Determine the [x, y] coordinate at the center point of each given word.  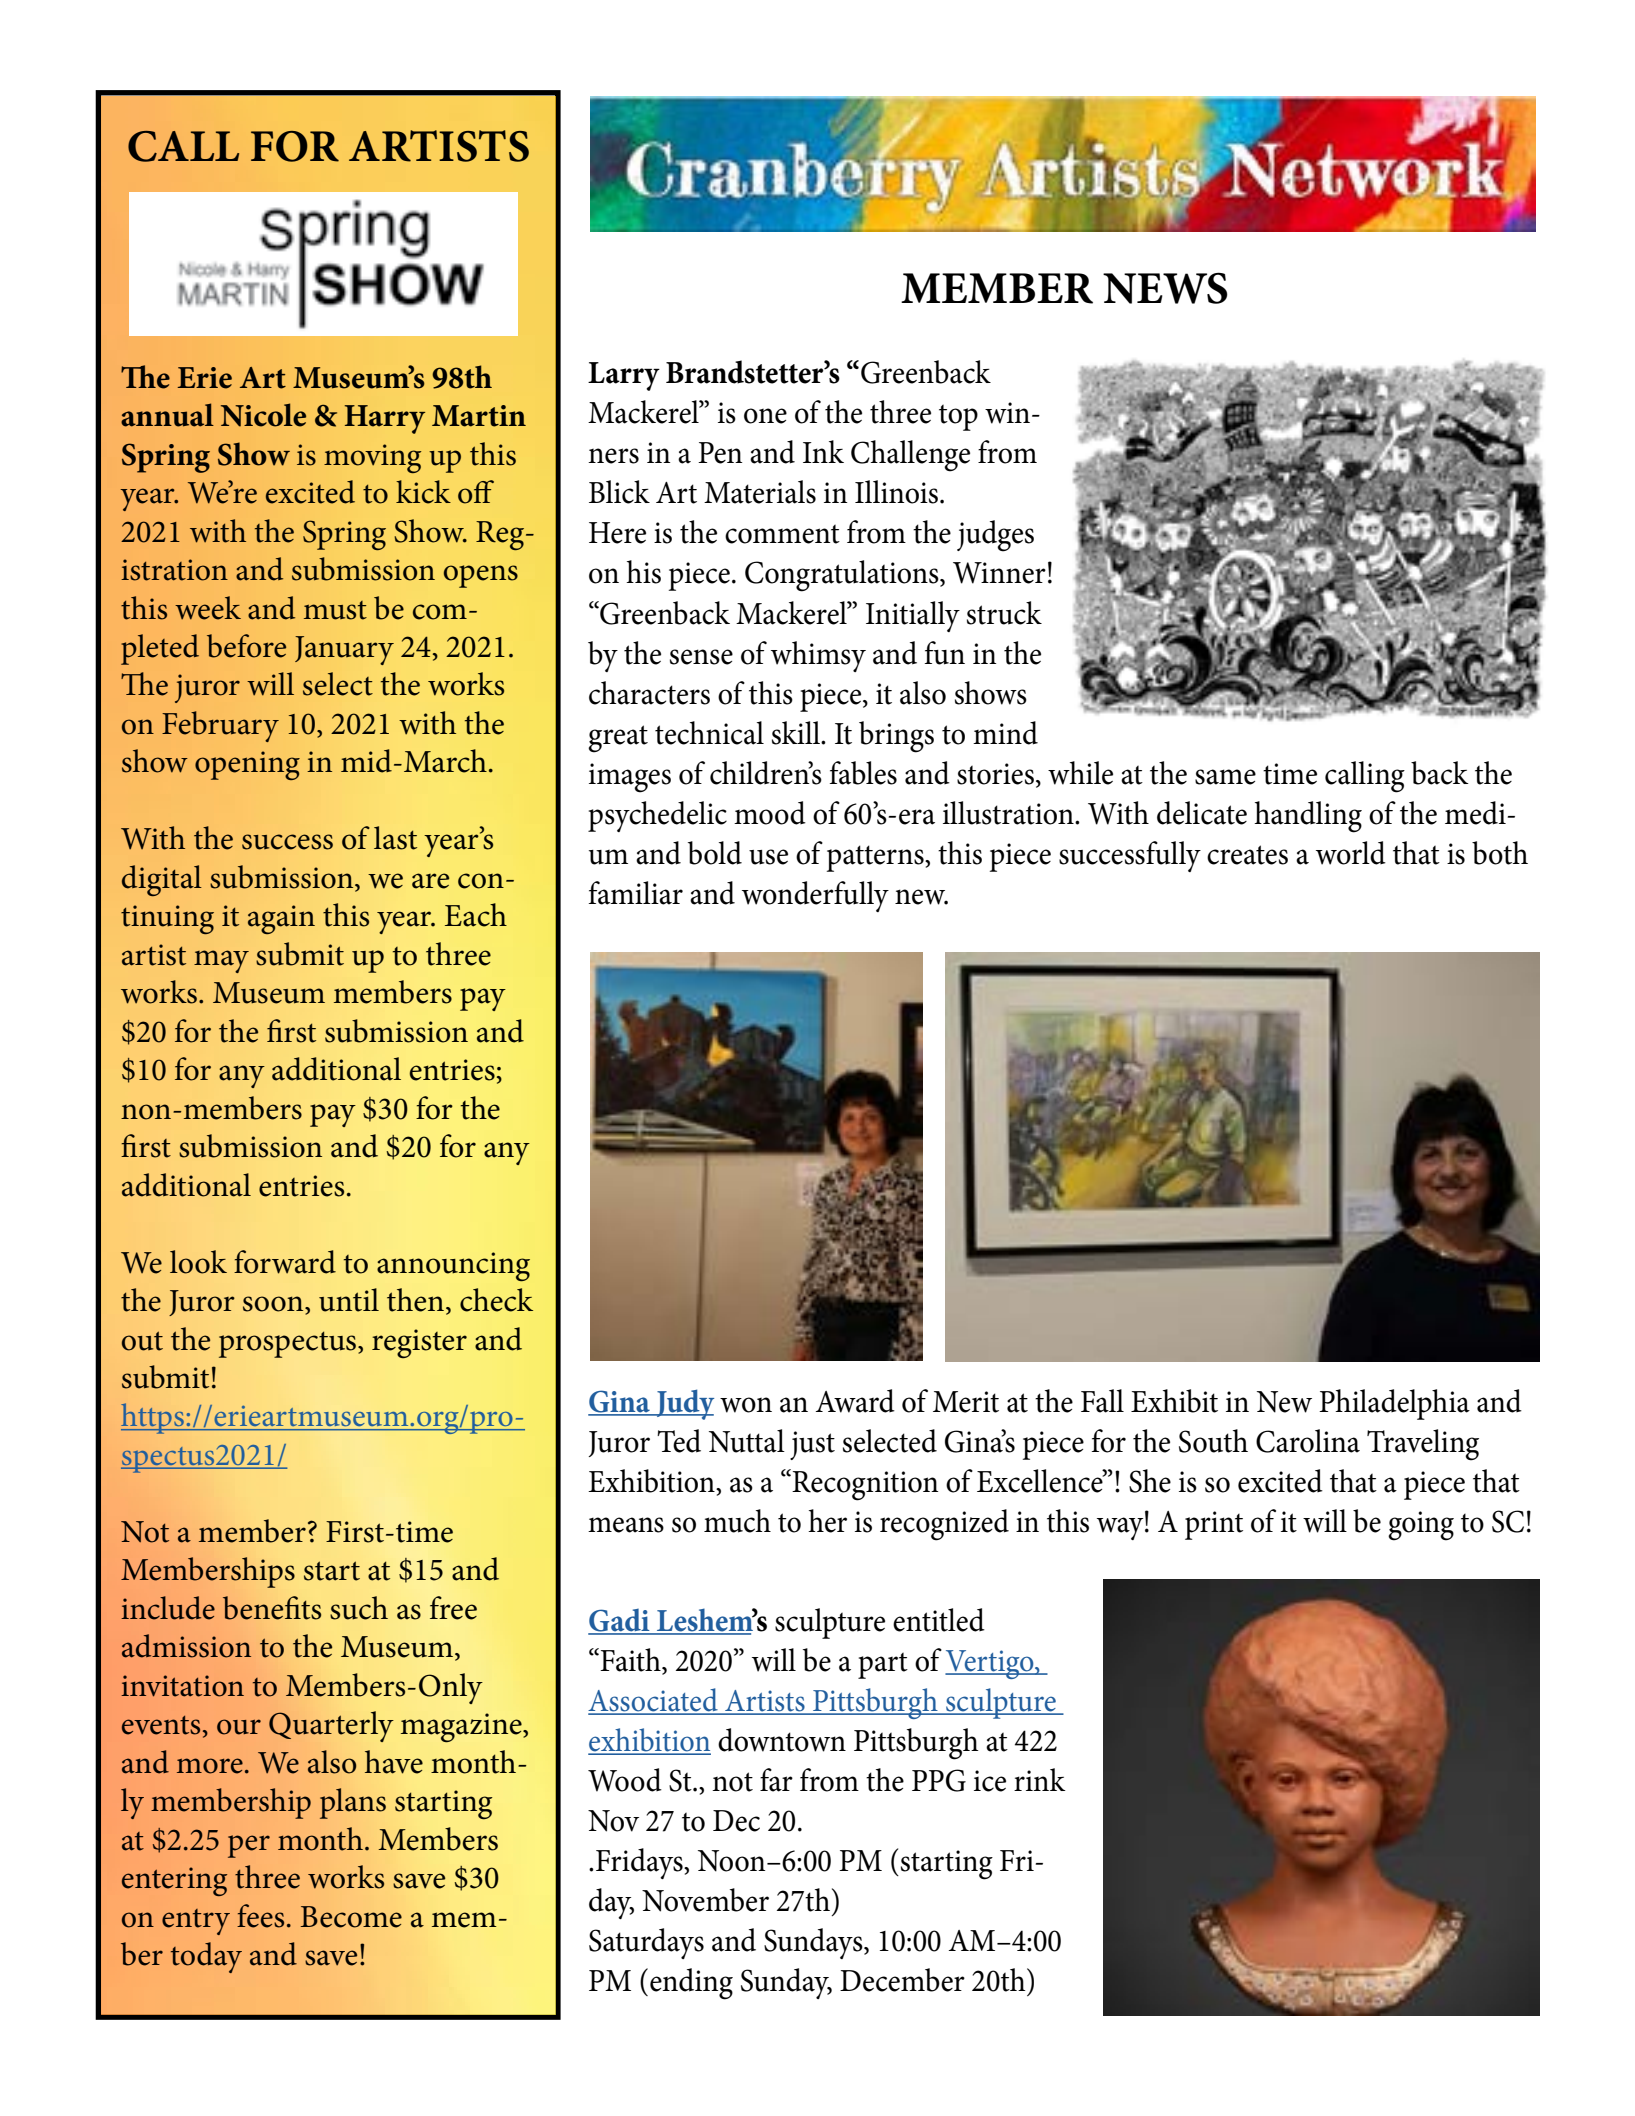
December [902, 1980]
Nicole [263, 415]
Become [351, 1917]
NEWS [1165, 288]
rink [1040, 1779]
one [765, 416]
